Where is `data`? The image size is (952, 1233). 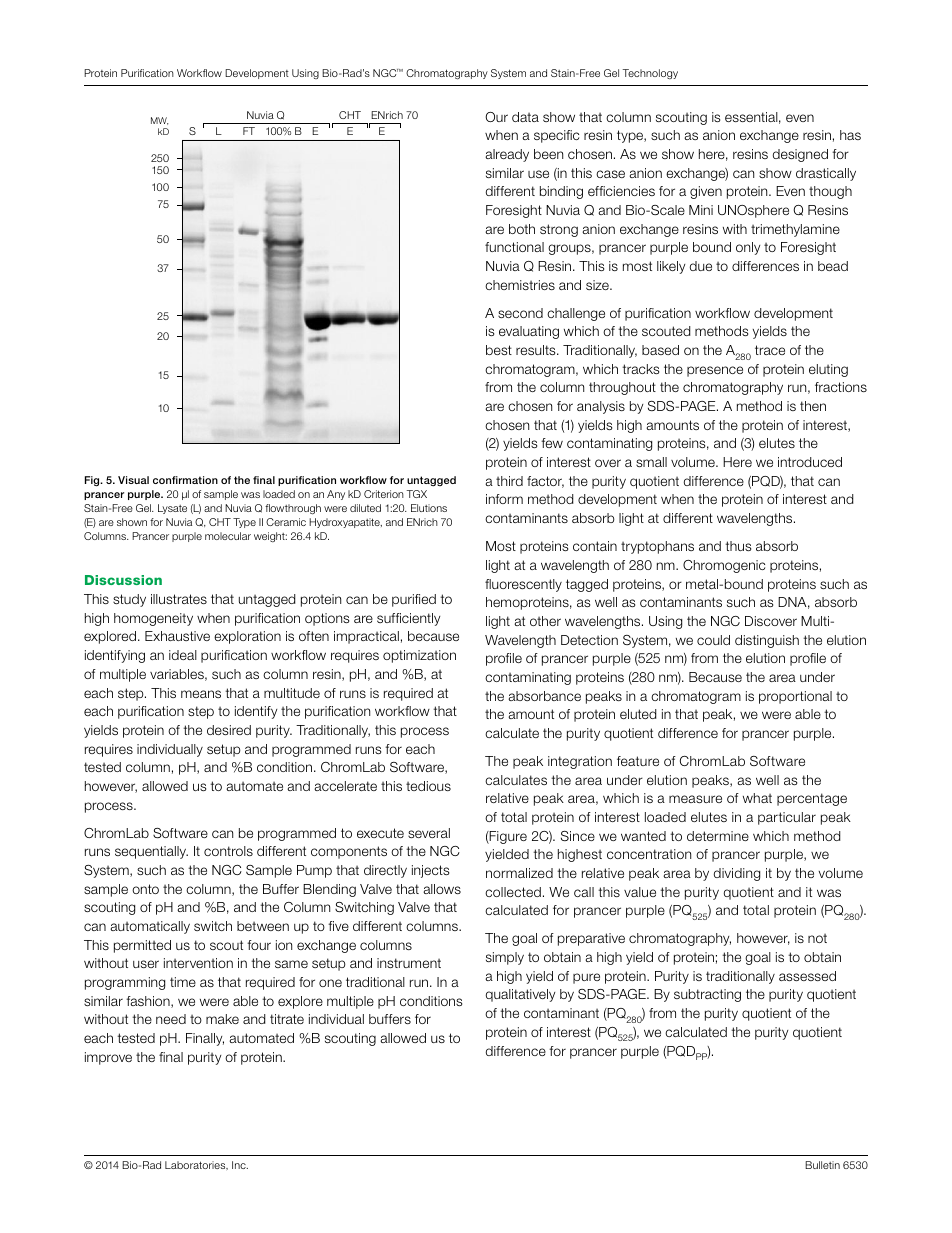
data is located at coordinates (525, 117).
